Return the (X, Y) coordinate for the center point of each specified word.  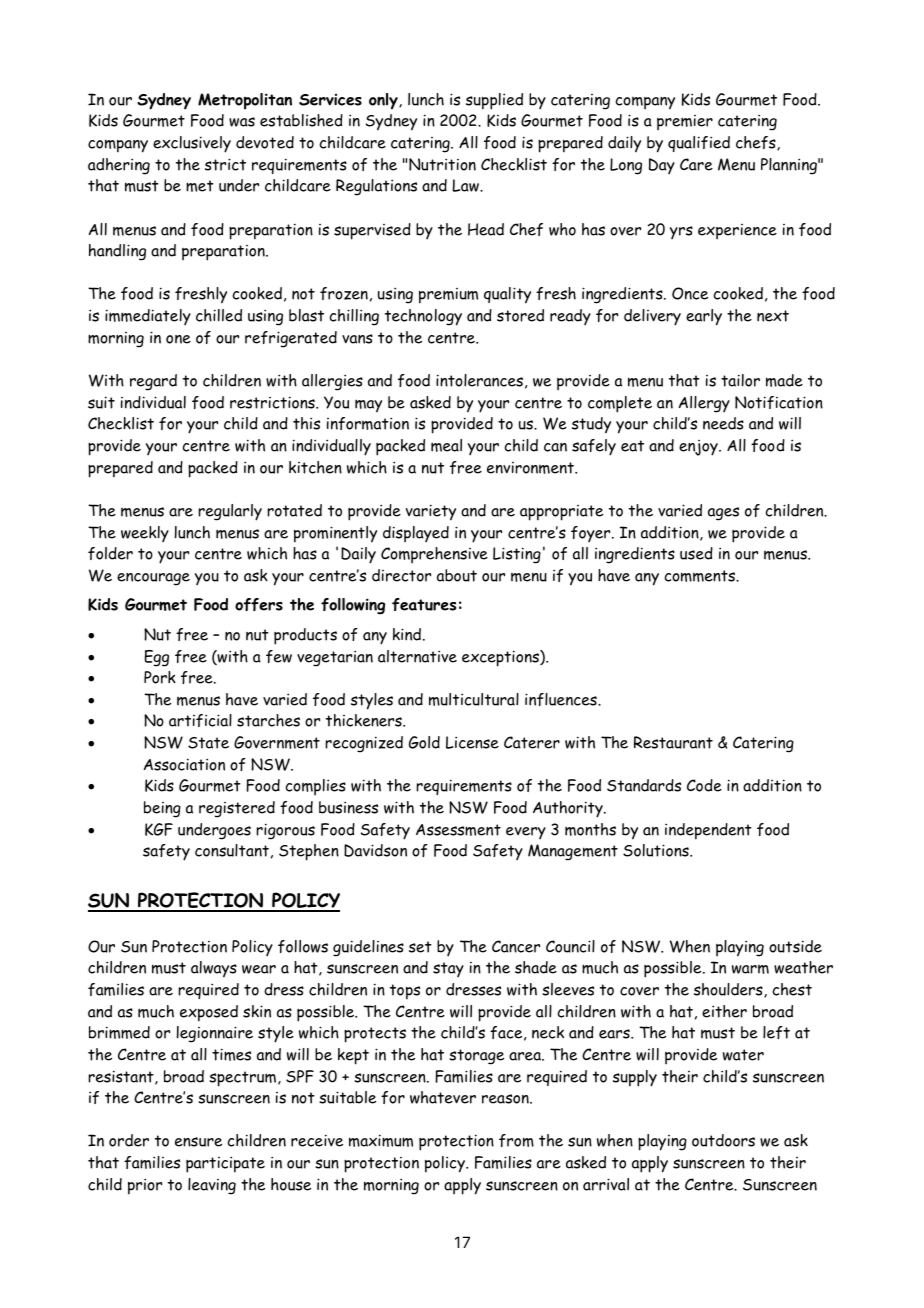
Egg (157, 658)
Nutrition (442, 164)
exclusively (192, 144)
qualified (699, 144)
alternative (417, 656)
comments (701, 576)
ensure (198, 1142)
